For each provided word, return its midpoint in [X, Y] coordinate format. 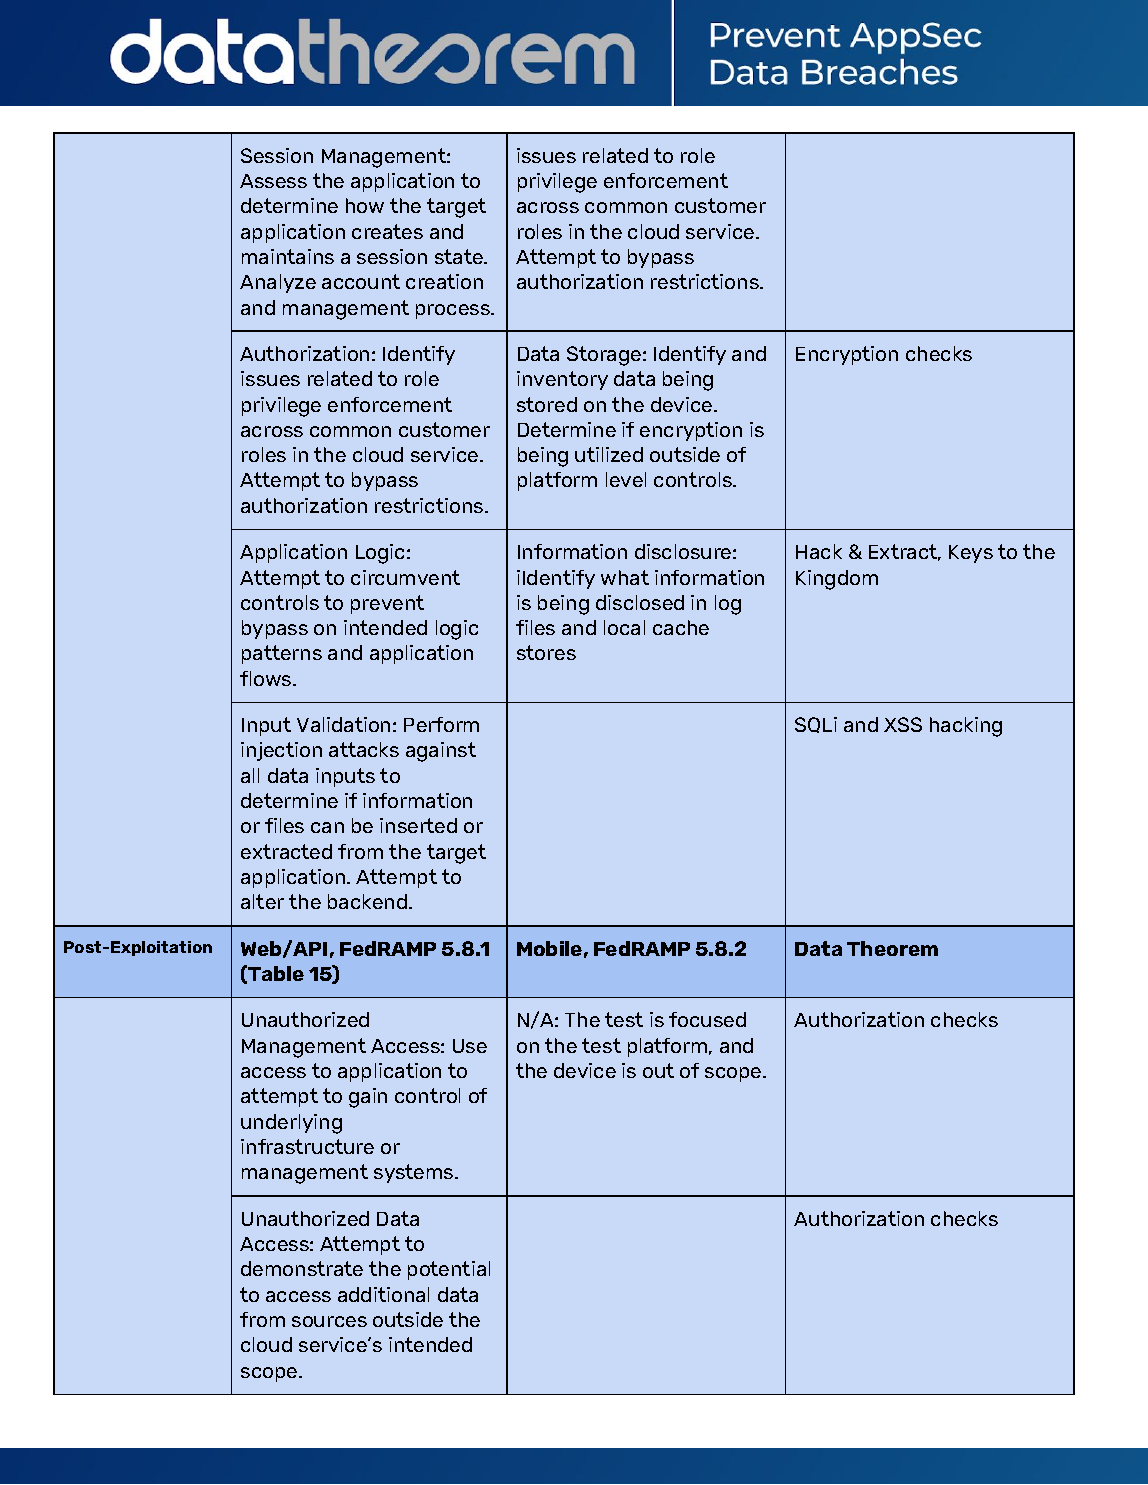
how [365, 205]
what [625, 577]
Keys [971, 554]
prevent [387, 604]
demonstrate [302, 1268]
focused [707, 1019]
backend [369, 901]
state [460, 256]
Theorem [892, 948]
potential [449, 1270]
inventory [562, 380]
